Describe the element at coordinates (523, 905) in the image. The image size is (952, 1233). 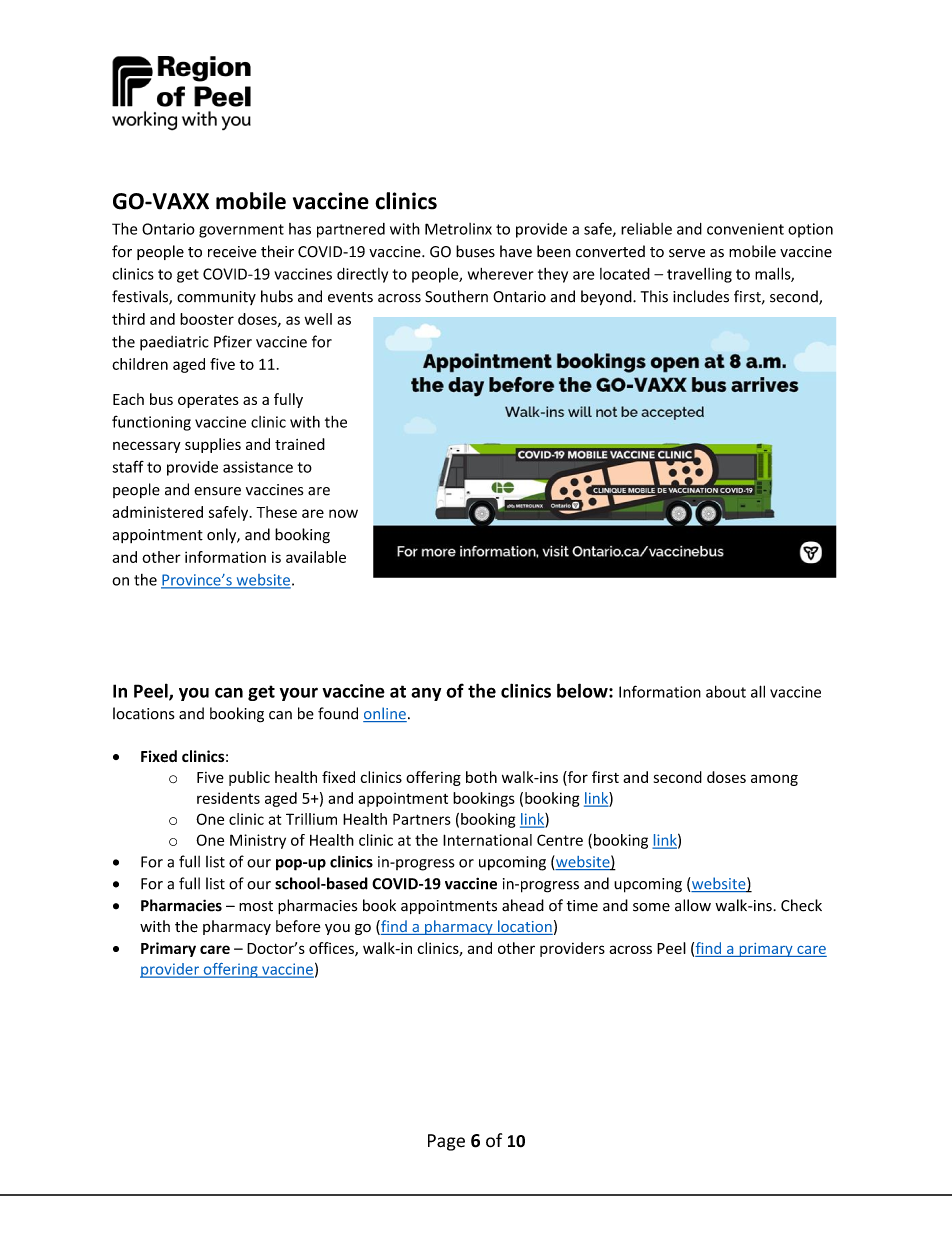
I see `ahead` at that location.
